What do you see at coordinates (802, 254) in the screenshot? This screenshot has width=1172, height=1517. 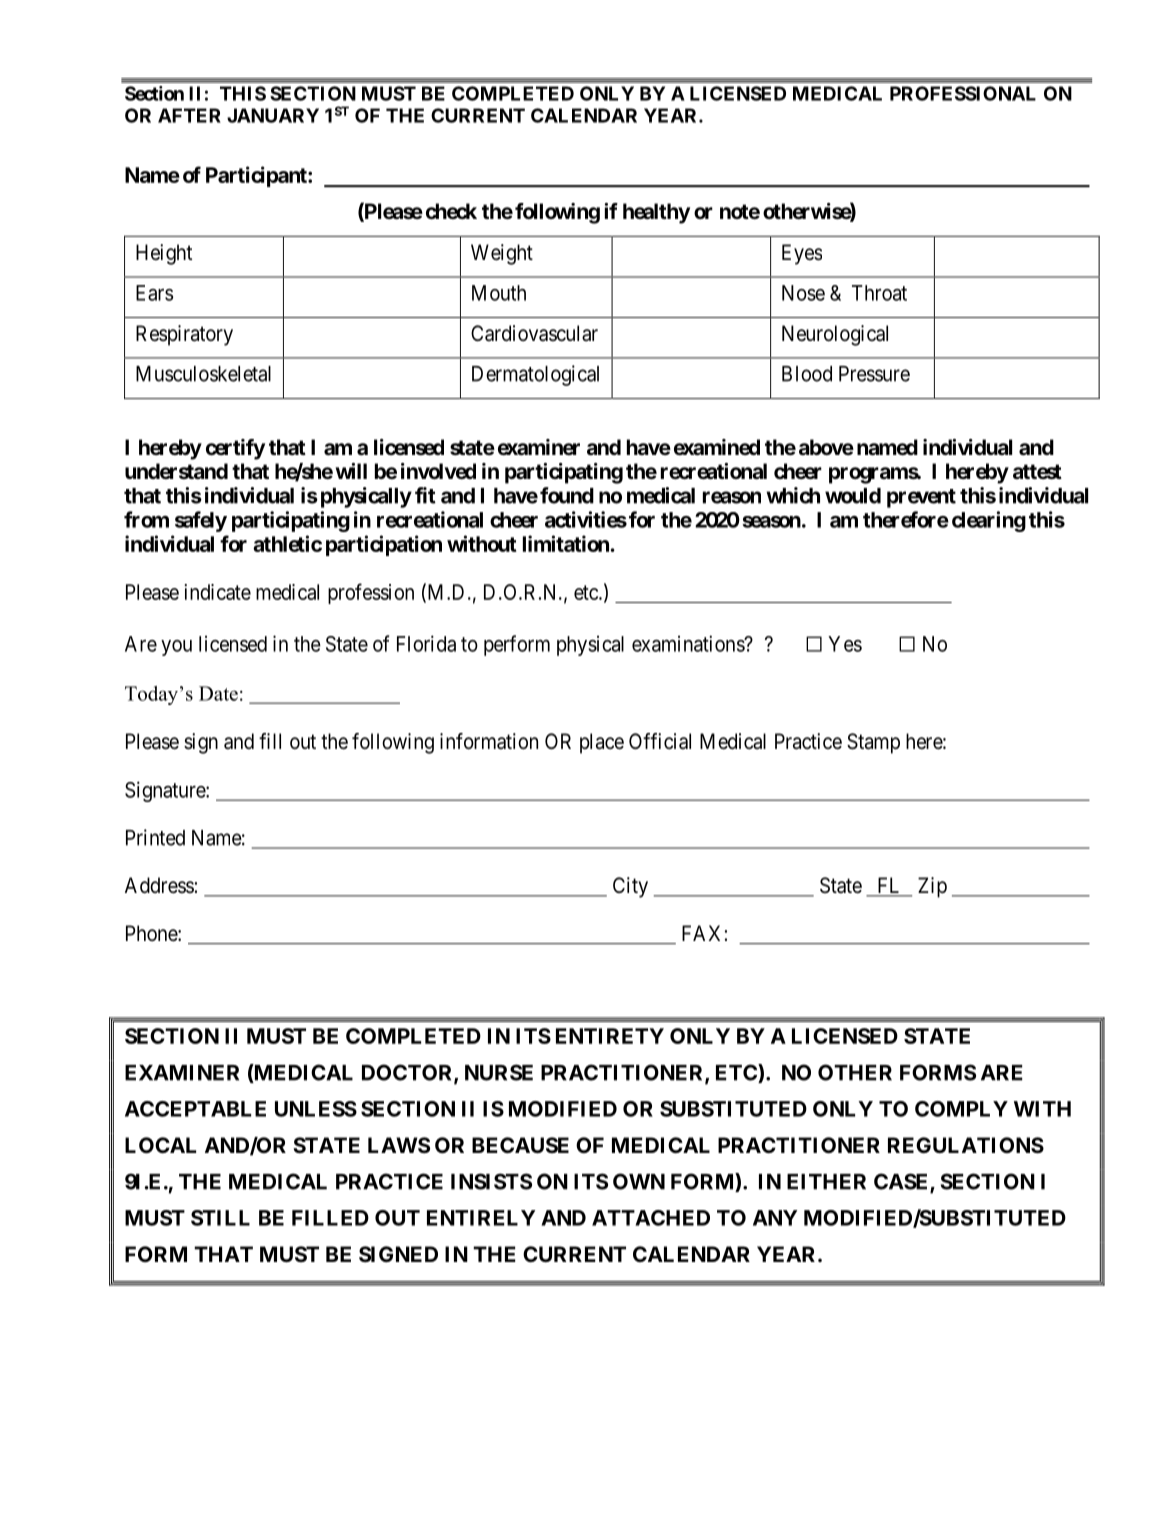 I see `Eyes` at bounding box center [802, 254].
